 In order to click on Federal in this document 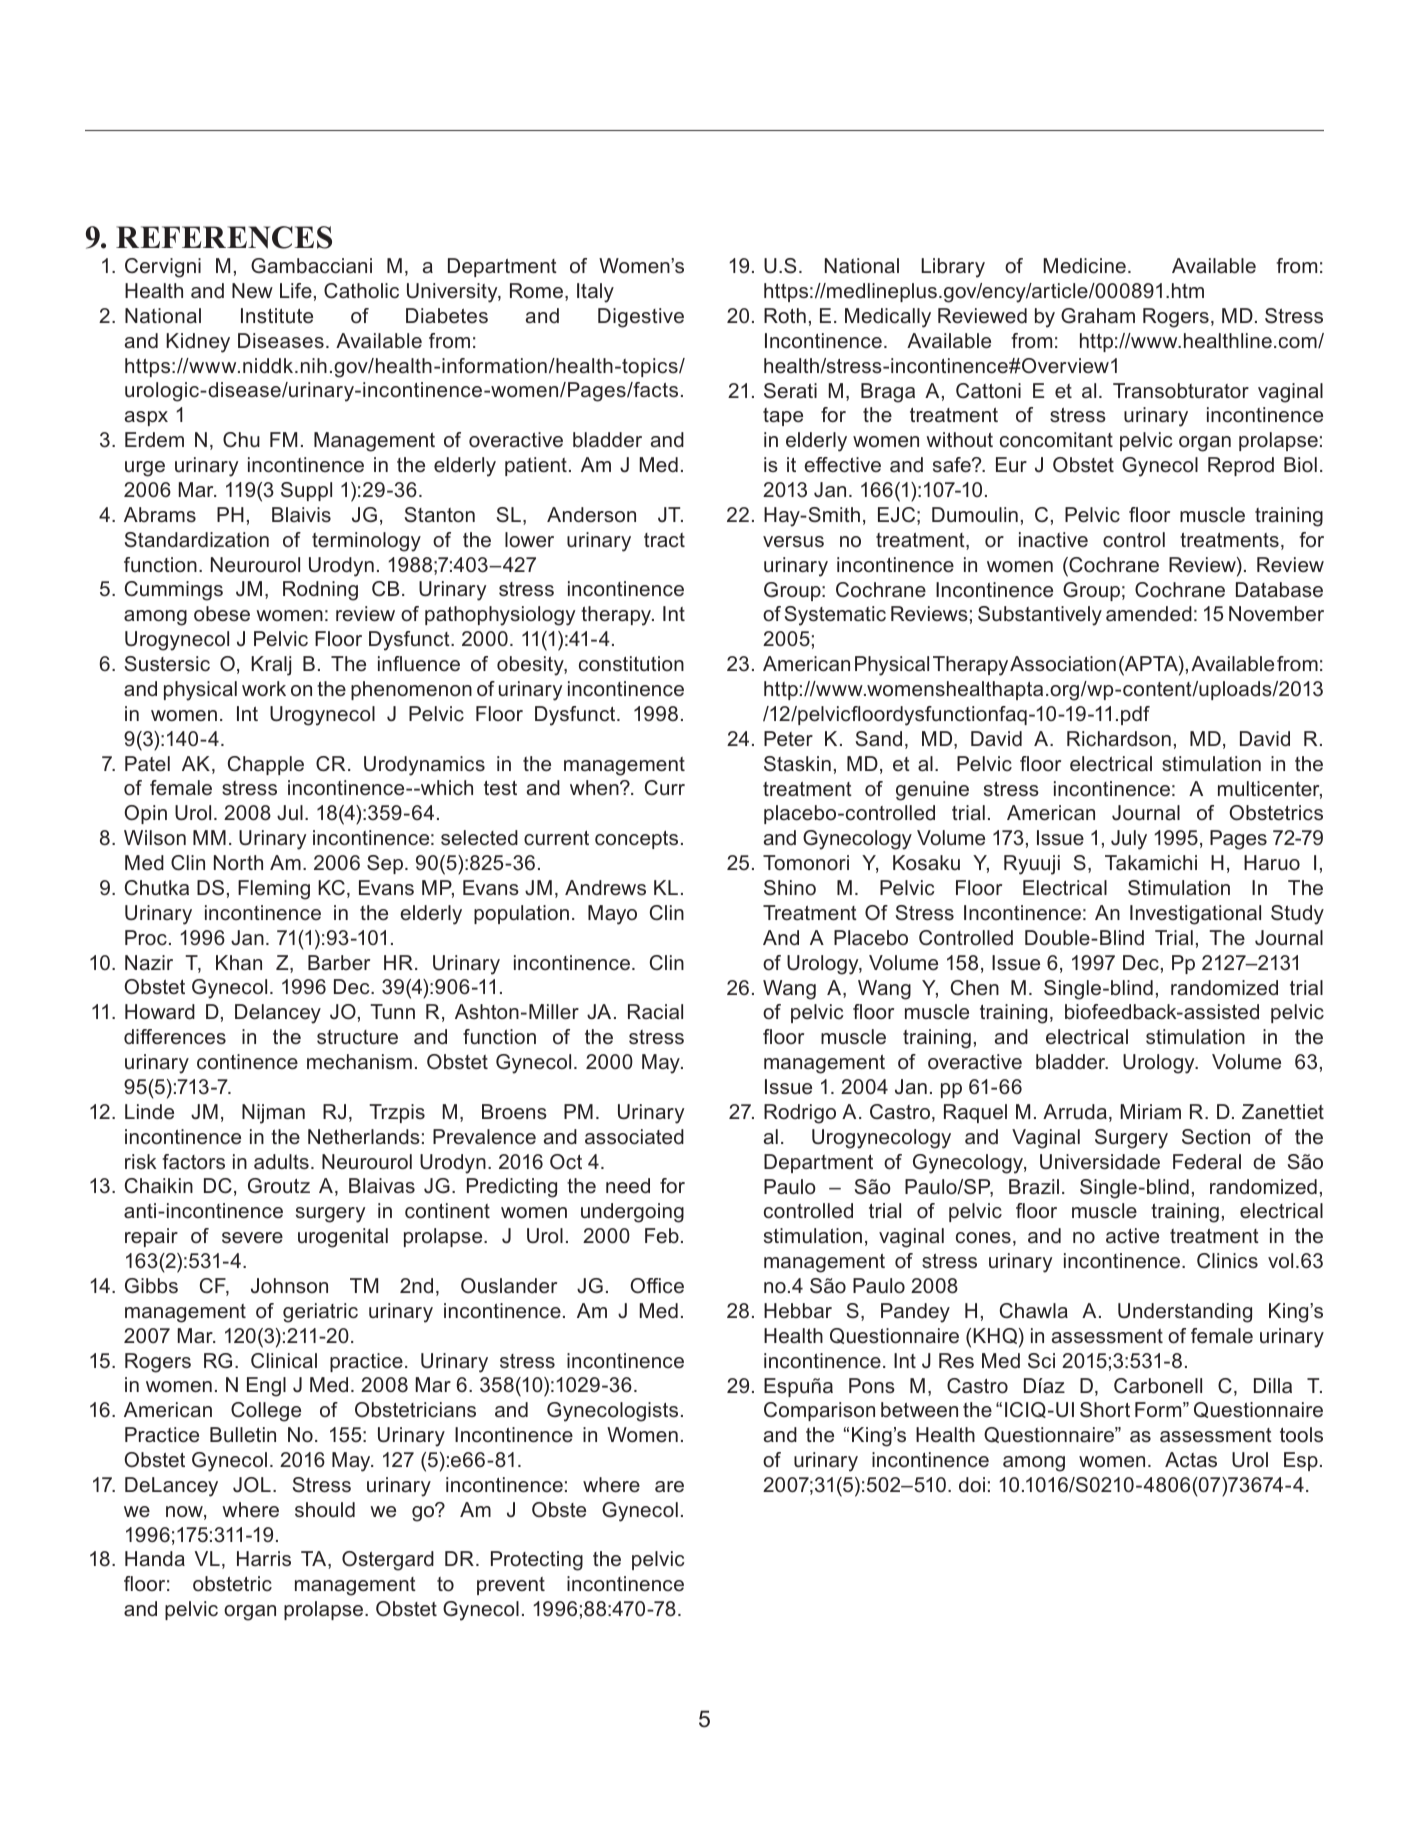, I will do `click(1207, 1162)`.
